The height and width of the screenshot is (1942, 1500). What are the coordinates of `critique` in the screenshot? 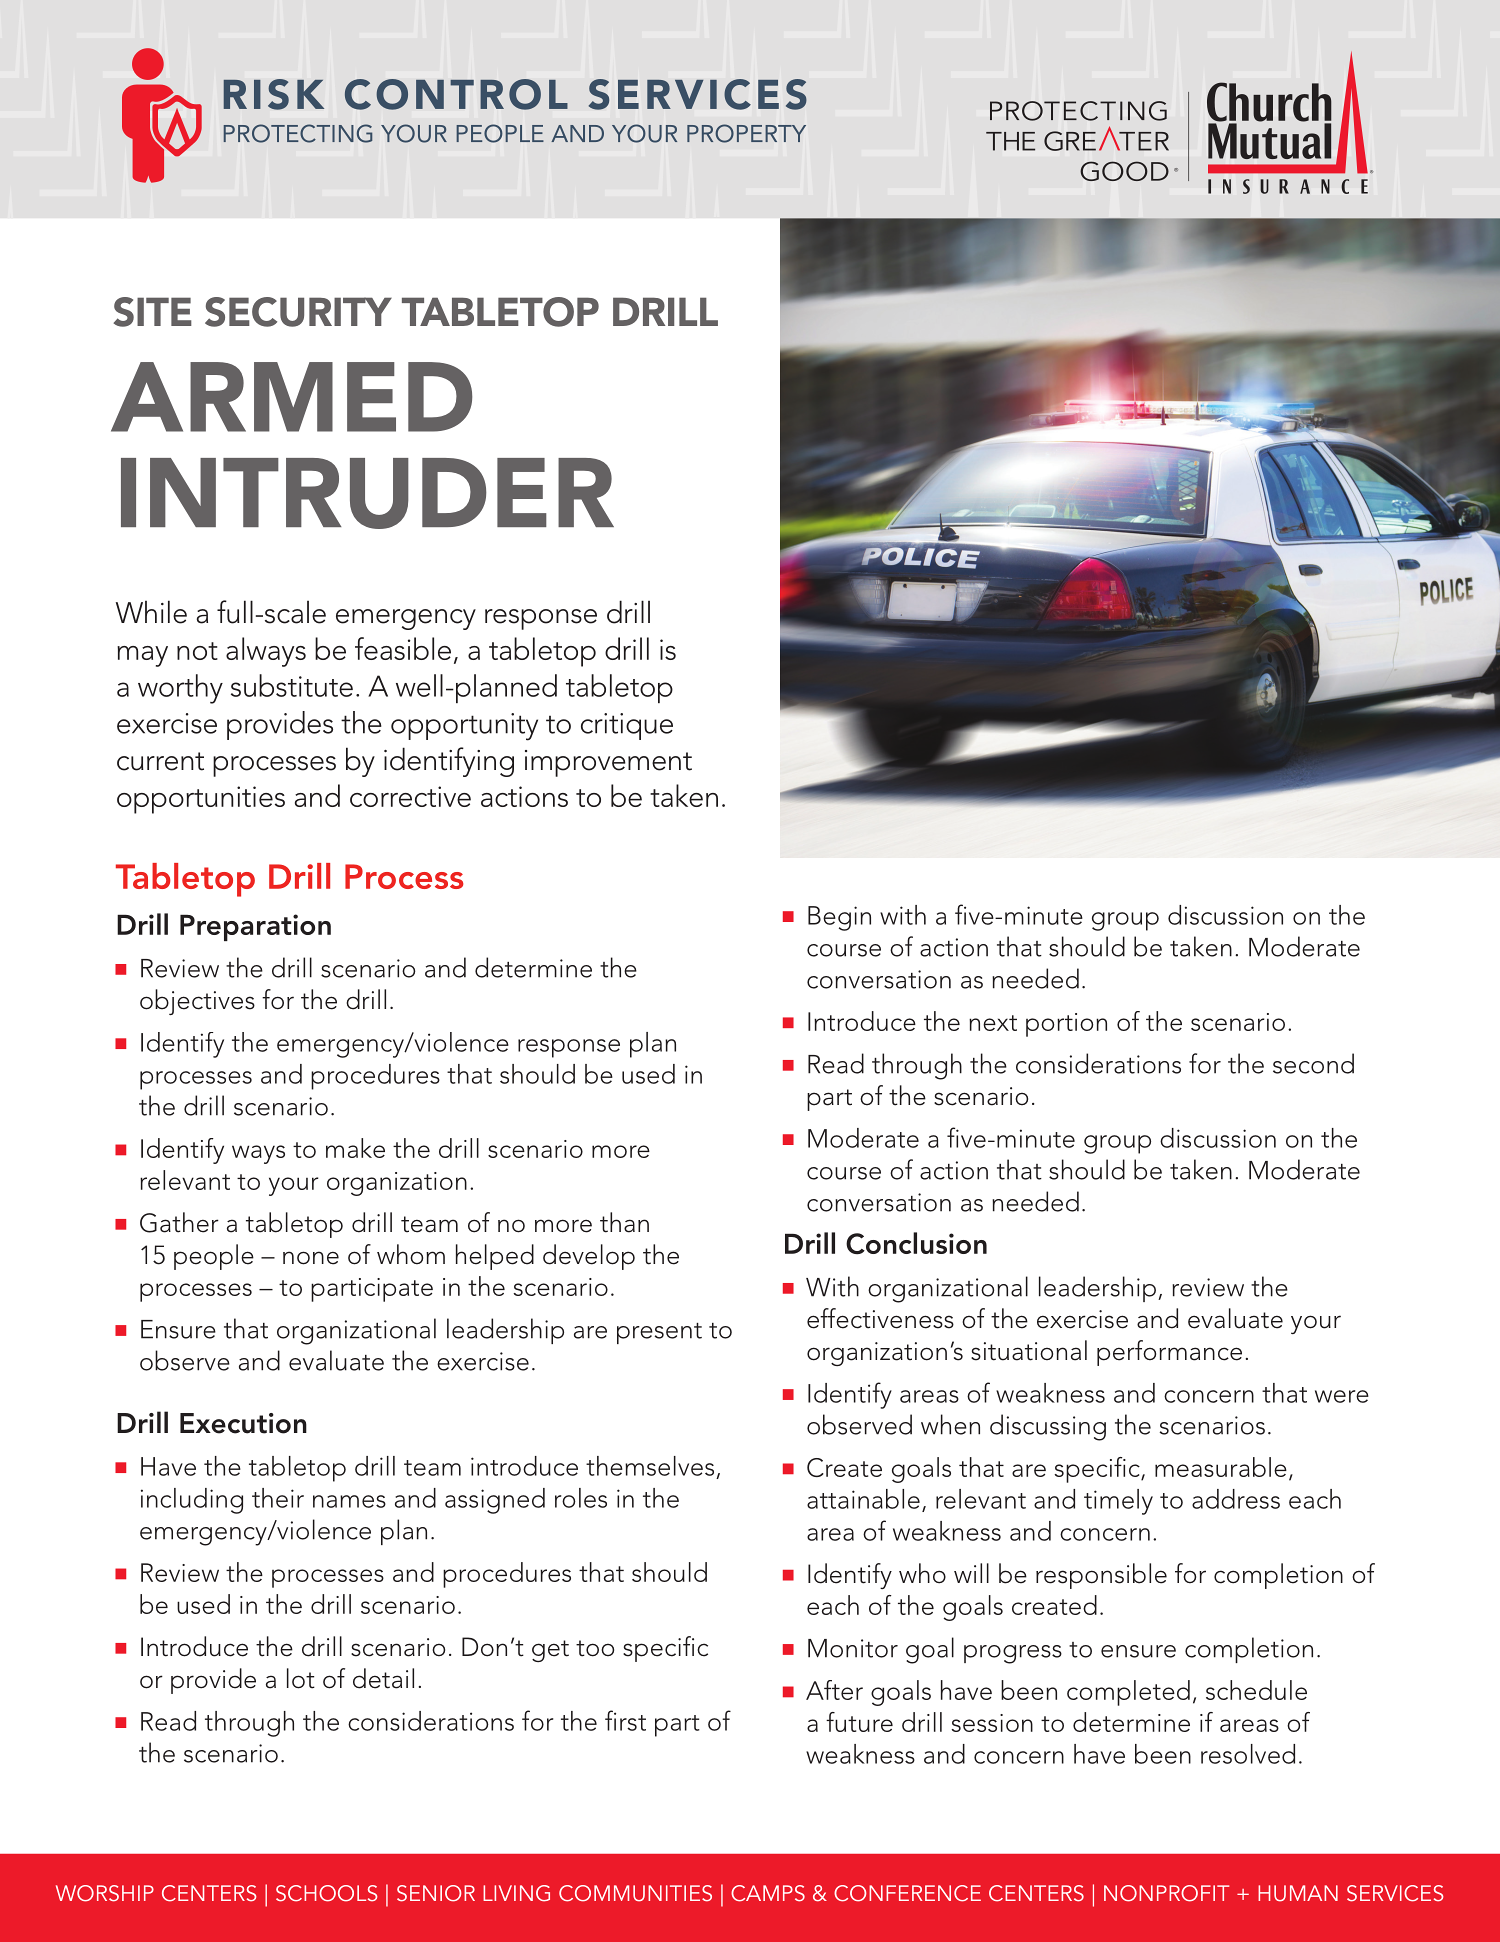 It's located at (627, 726).
